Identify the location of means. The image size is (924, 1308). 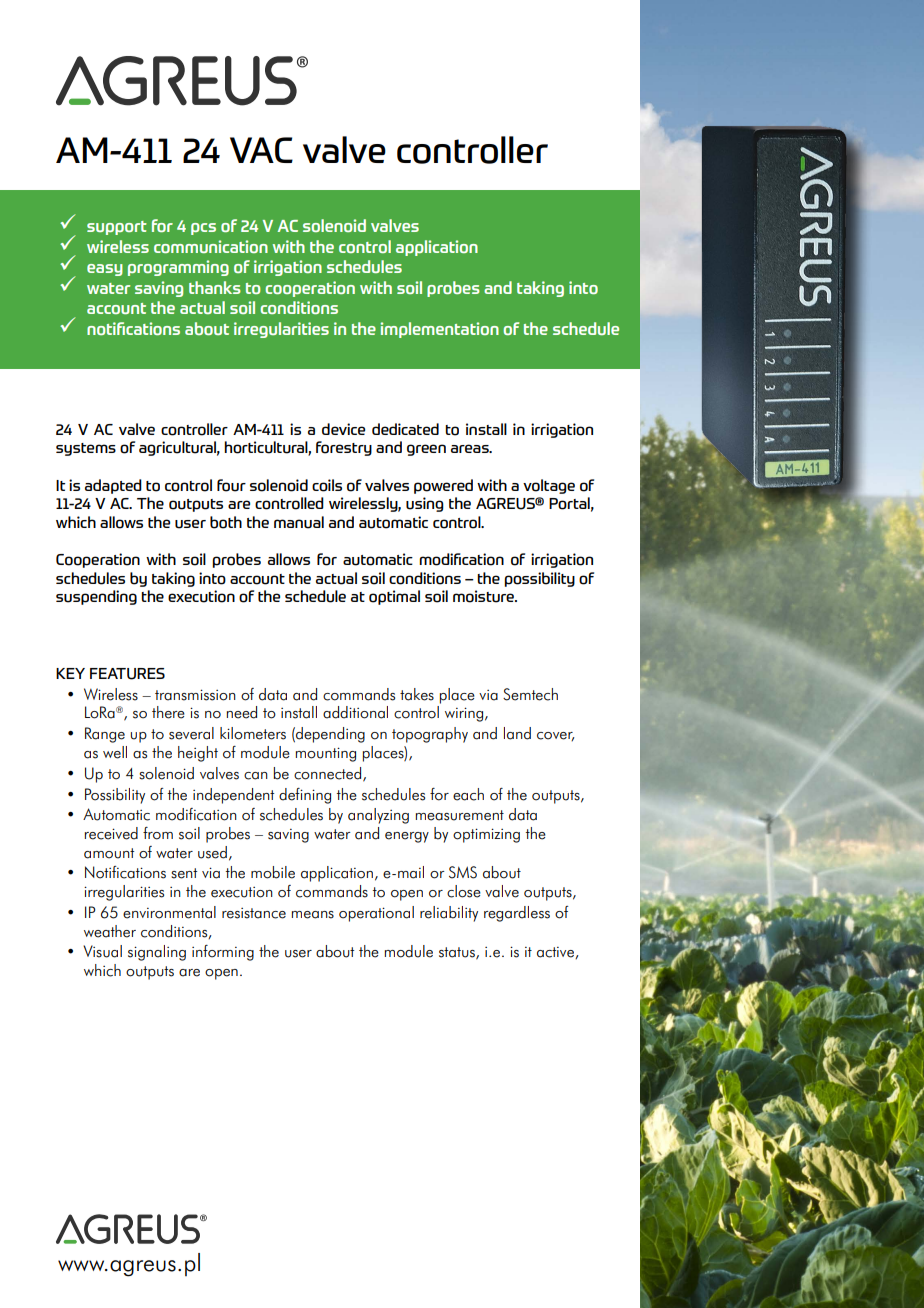
(313, 915).
